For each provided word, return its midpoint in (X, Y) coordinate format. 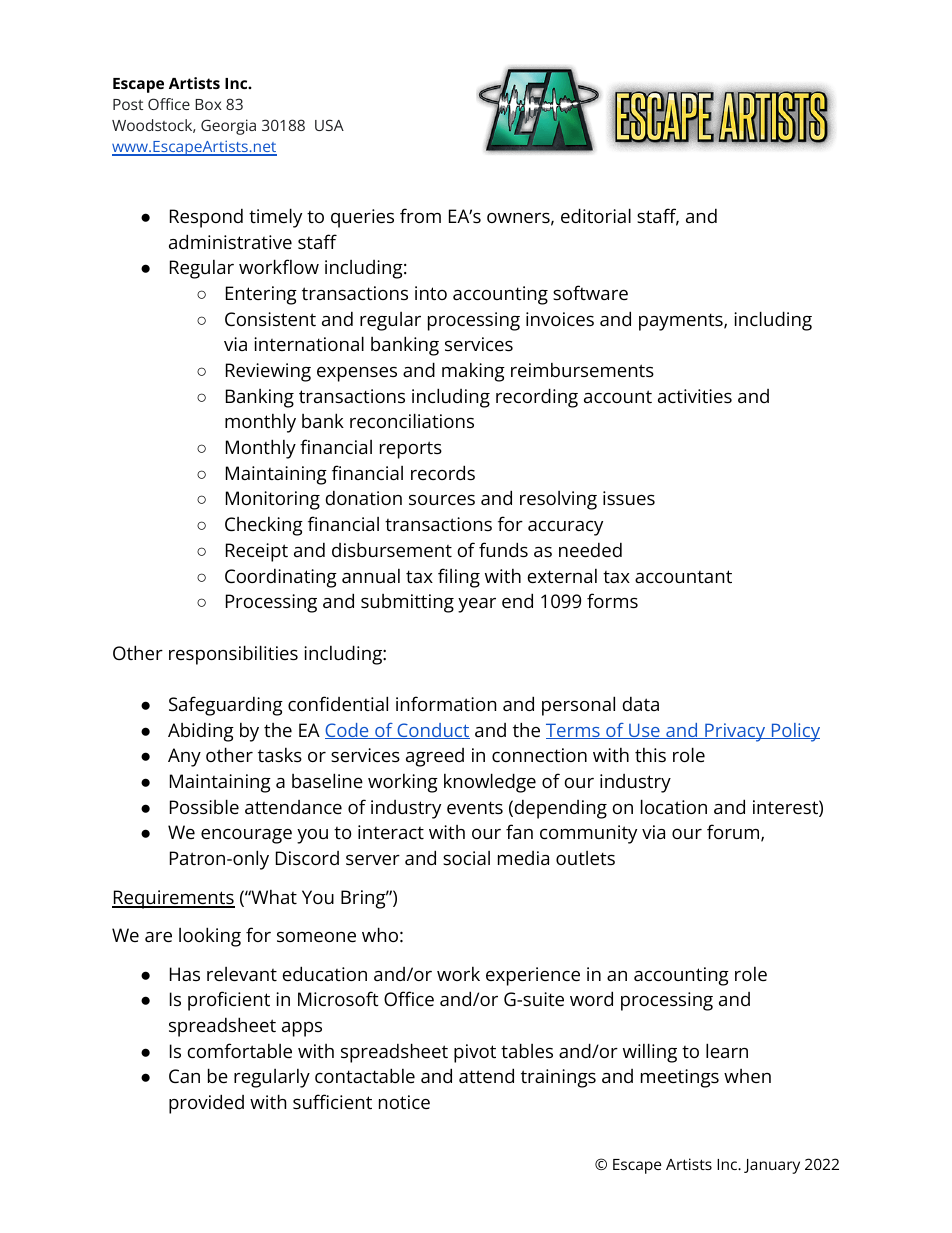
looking (210, 937)
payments (682, 322)
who (380, 934)
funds (503, 549)
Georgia (228, 127)
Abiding (201, 732)
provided (206, 1104)
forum (733, 831)
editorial (596, 215)
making (473, 372)
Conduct (432, 731)
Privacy (735, 732)
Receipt (257, 552)
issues (629, 498)
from (420, 215)
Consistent (270, 319)
